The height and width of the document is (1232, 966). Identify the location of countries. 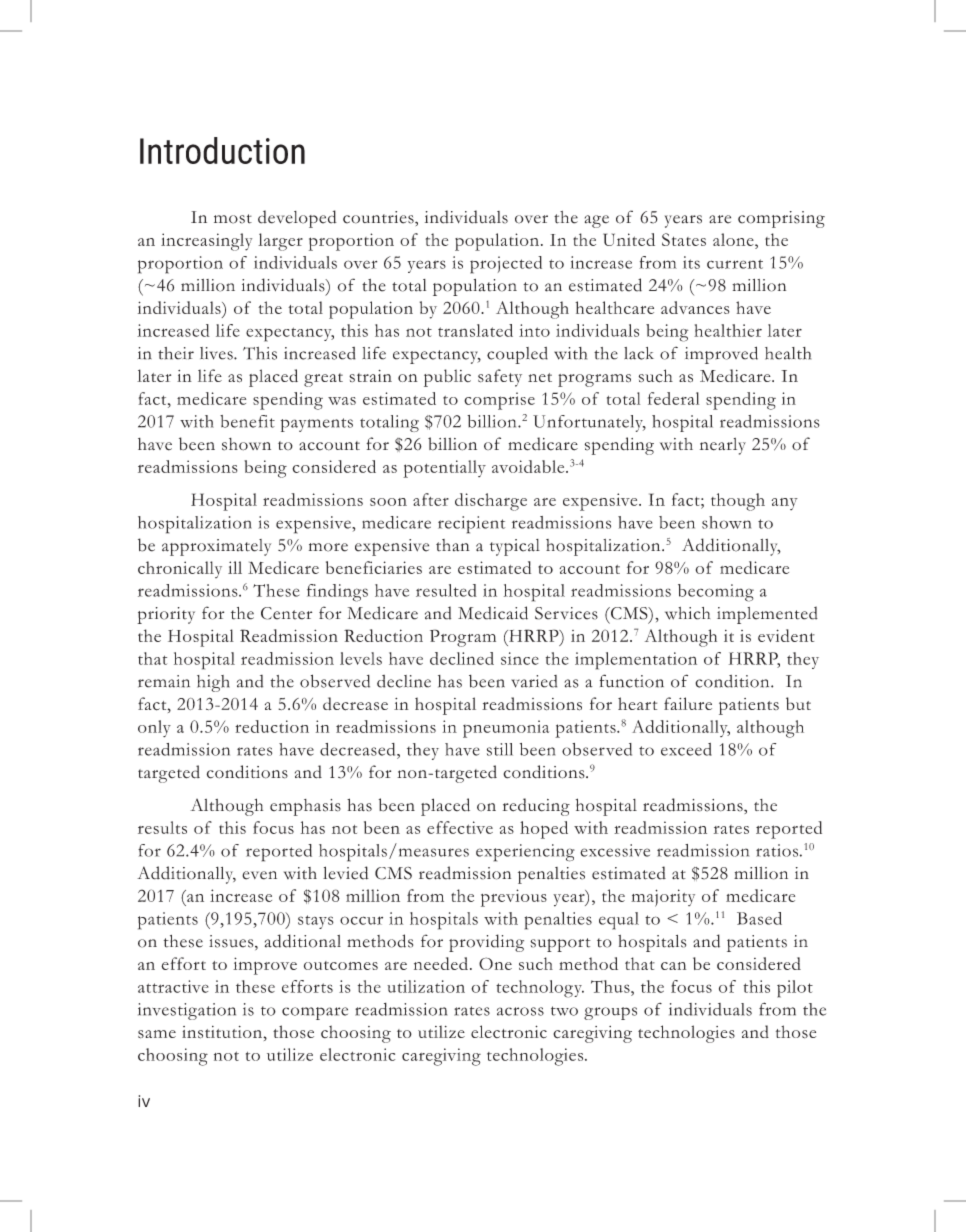
(379, 217).
